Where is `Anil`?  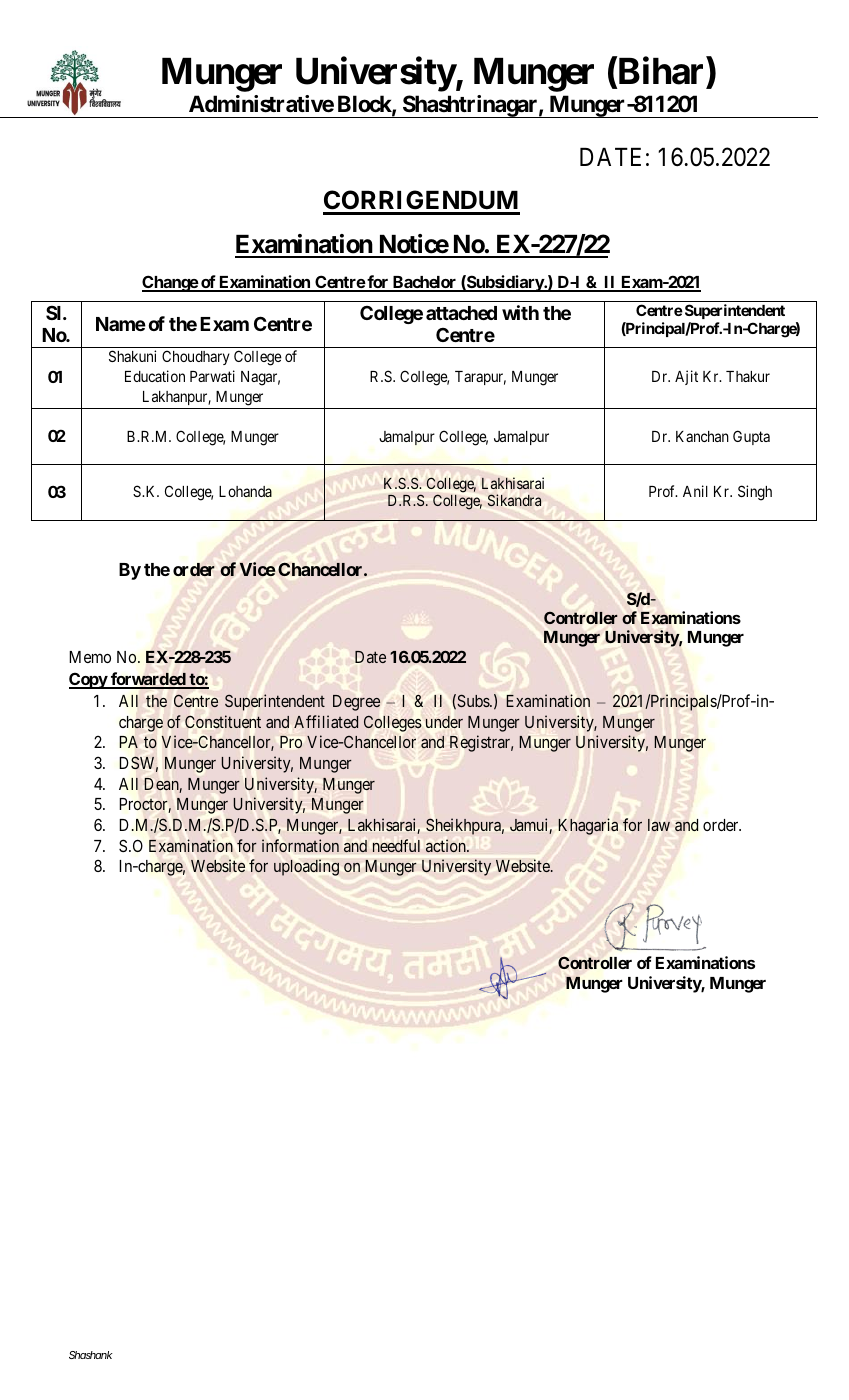 Anil is located at coordinates (695, 491).
